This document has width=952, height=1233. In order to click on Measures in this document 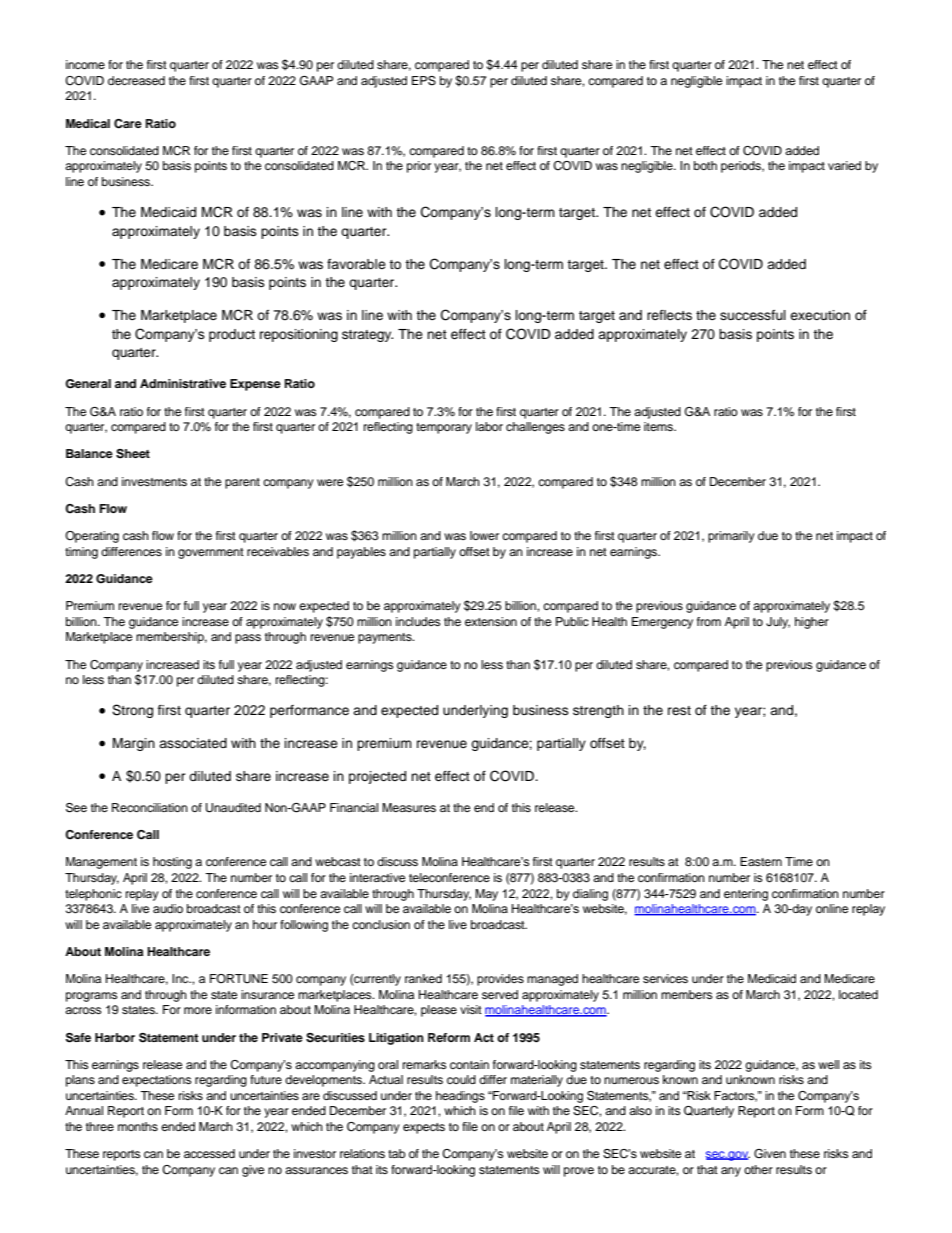, I will do `click(409, 807)`.
